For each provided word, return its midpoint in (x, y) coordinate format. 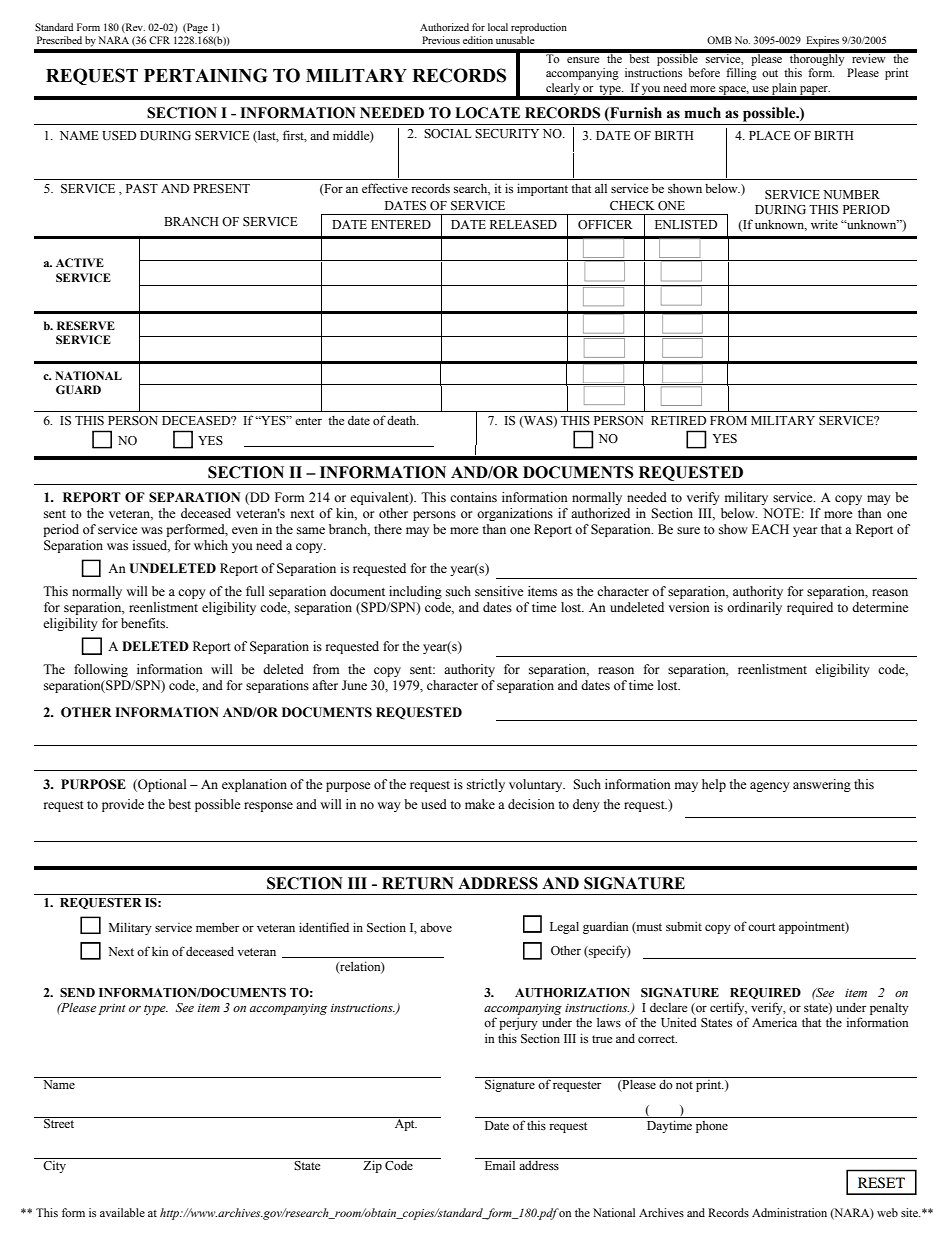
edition (478, 40)
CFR (159, 40)
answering (822, 785)
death (403, 420)
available (122, 1212)
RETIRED (678, 420)
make (480, 804)
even (245, 530)
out (770, 73)
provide (123, 805)
